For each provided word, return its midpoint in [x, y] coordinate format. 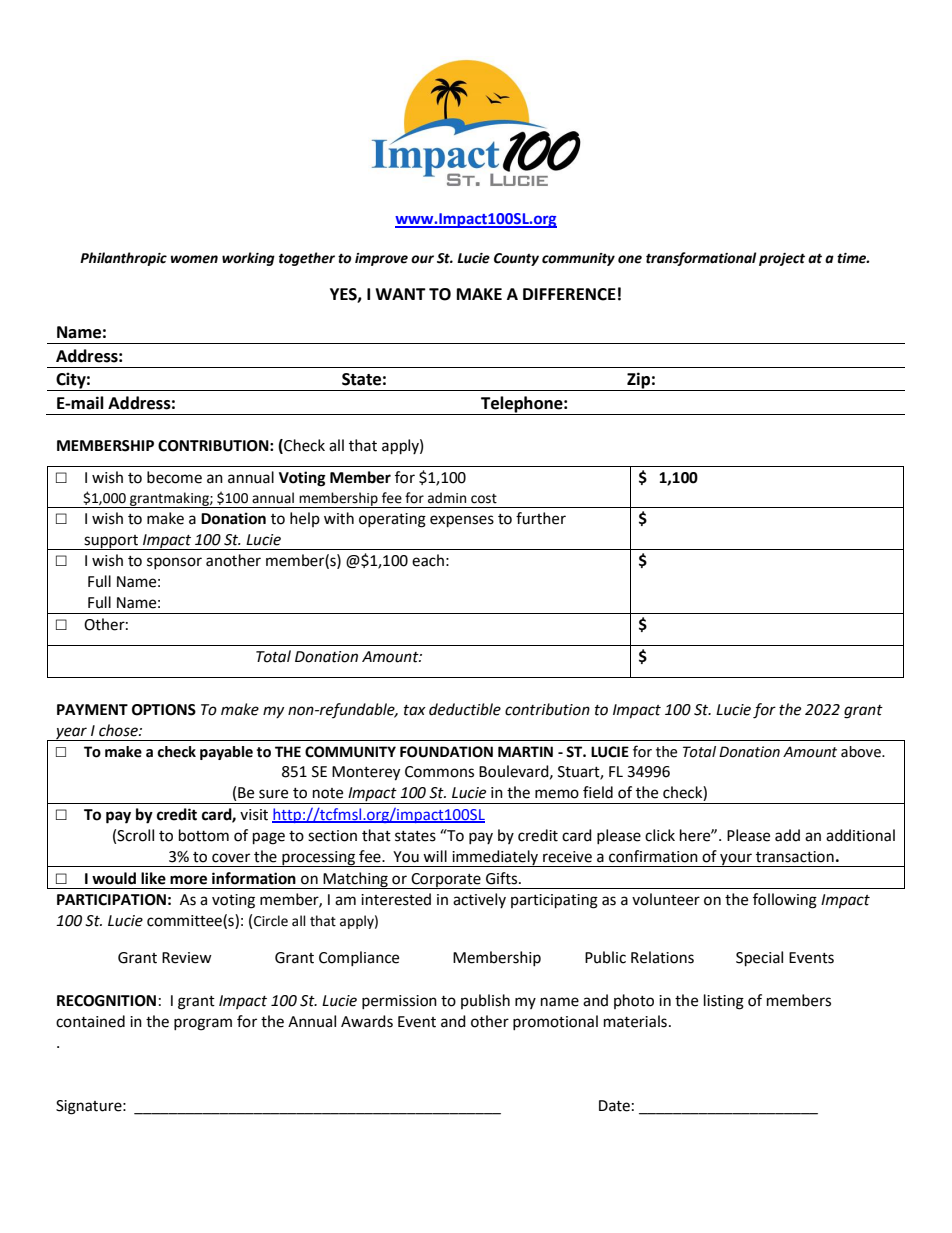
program [203, 1024]
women [194, 259]
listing [724, 1002]
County [516, 259]
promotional [555, 1022]
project [782, 259]
